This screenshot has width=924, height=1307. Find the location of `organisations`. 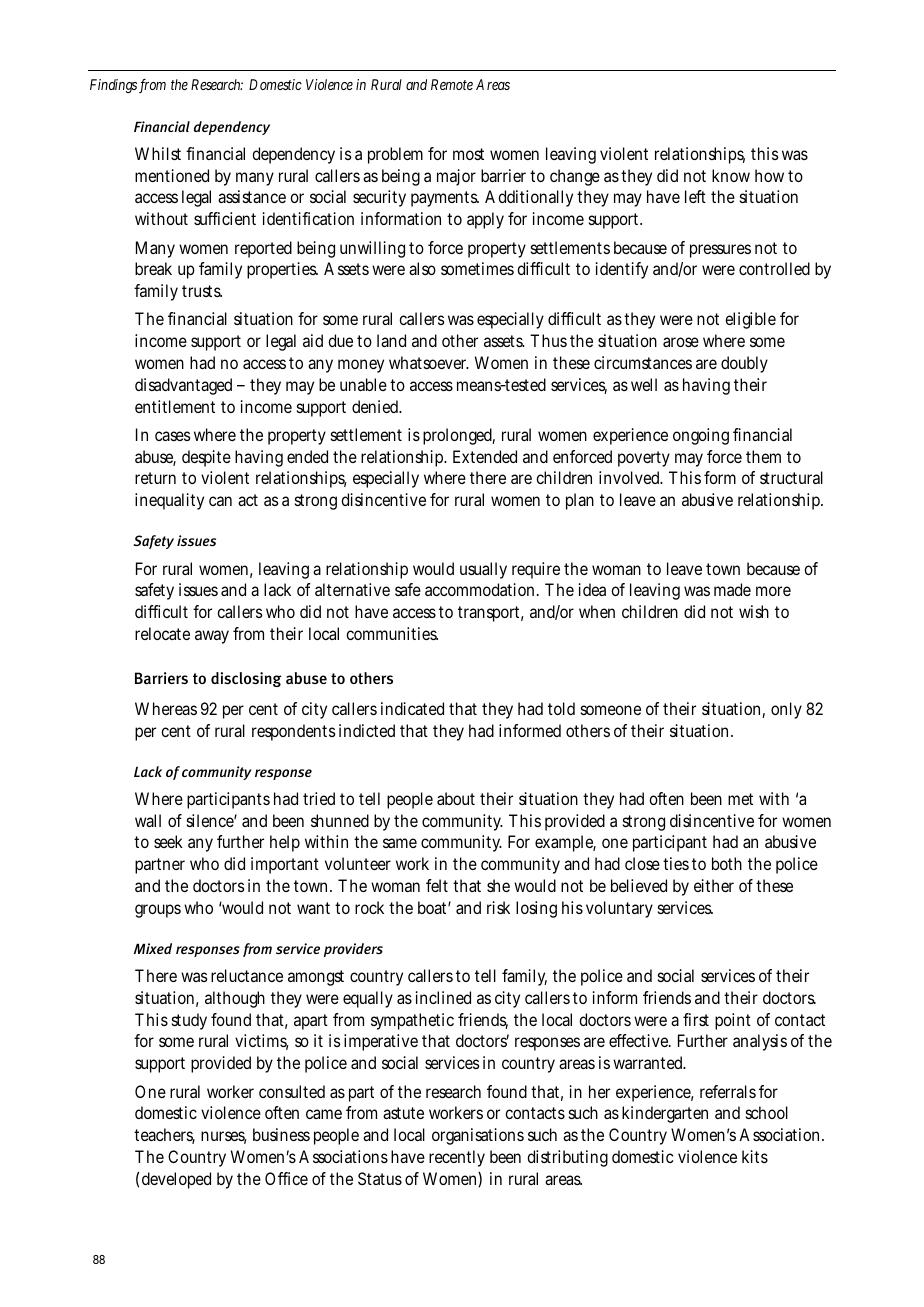

organisations is located at coordinates (478, 1136).
